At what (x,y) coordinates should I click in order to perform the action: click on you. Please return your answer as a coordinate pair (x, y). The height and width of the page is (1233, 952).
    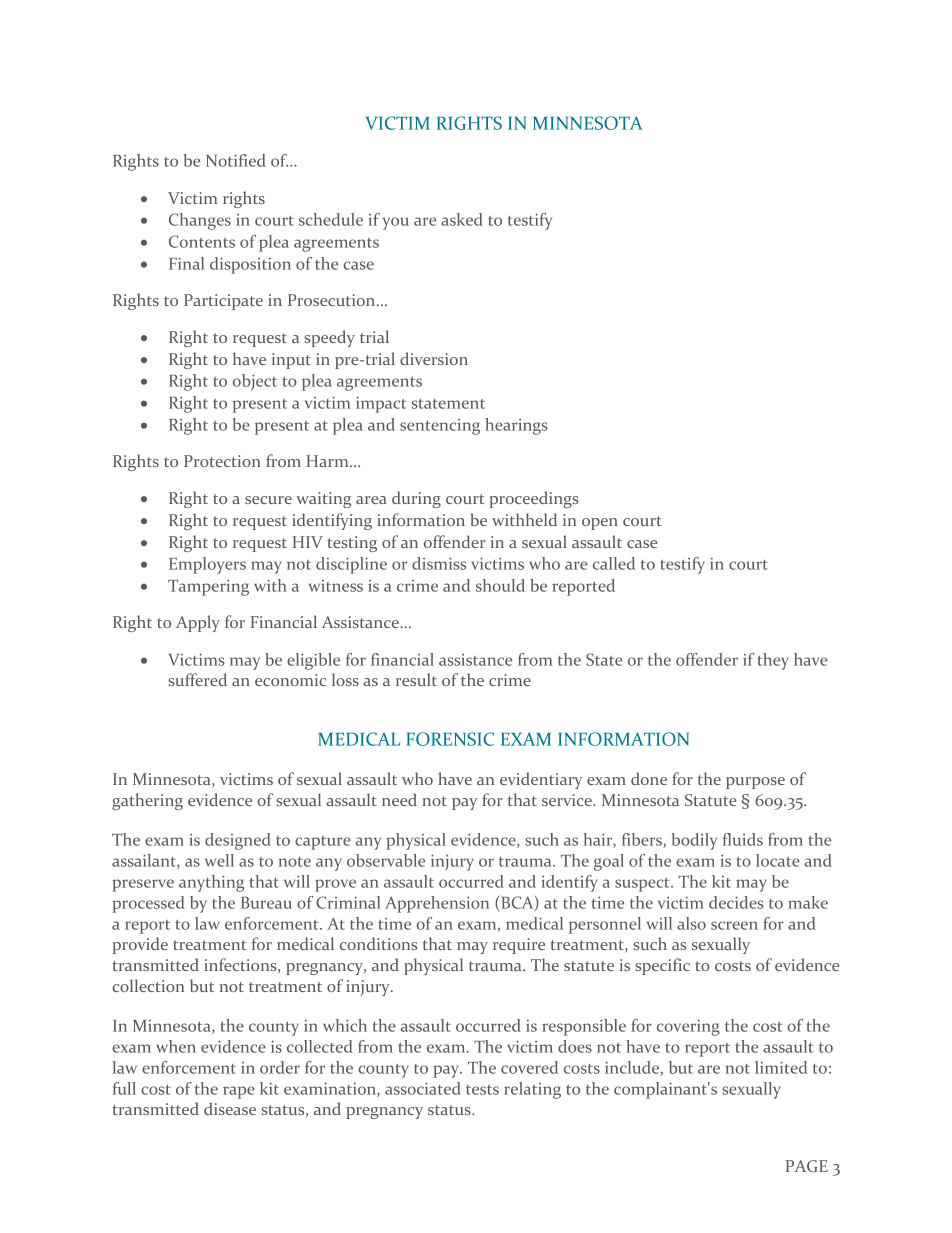
    Looking at the image, I should click on (396, 223).
